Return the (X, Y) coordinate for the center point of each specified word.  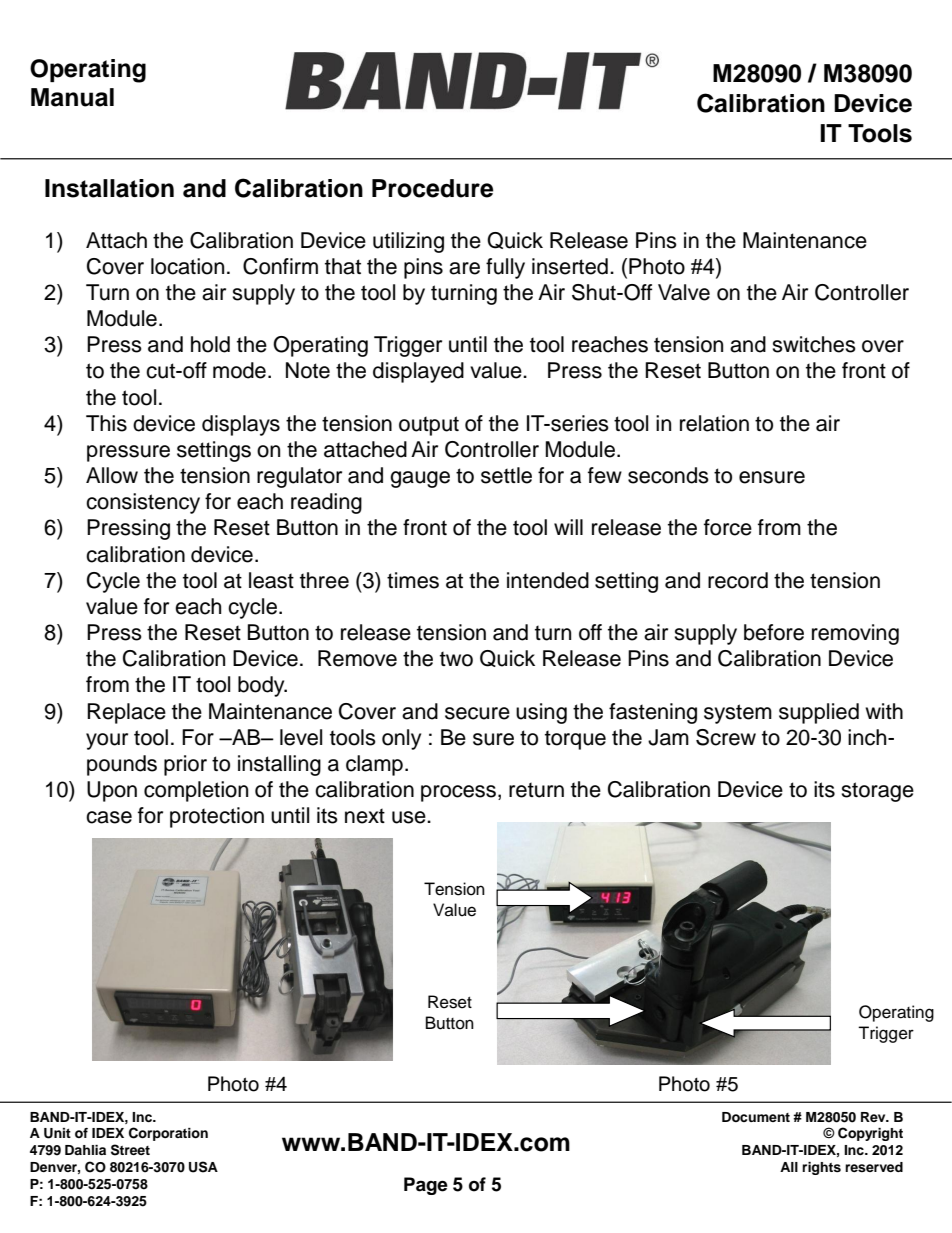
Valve (684, 292)
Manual (72, 97)
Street (130, 1150)
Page (426, 1186)
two (456, 659)
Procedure (433, 188)
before (774, 632)
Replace (126, 713)
